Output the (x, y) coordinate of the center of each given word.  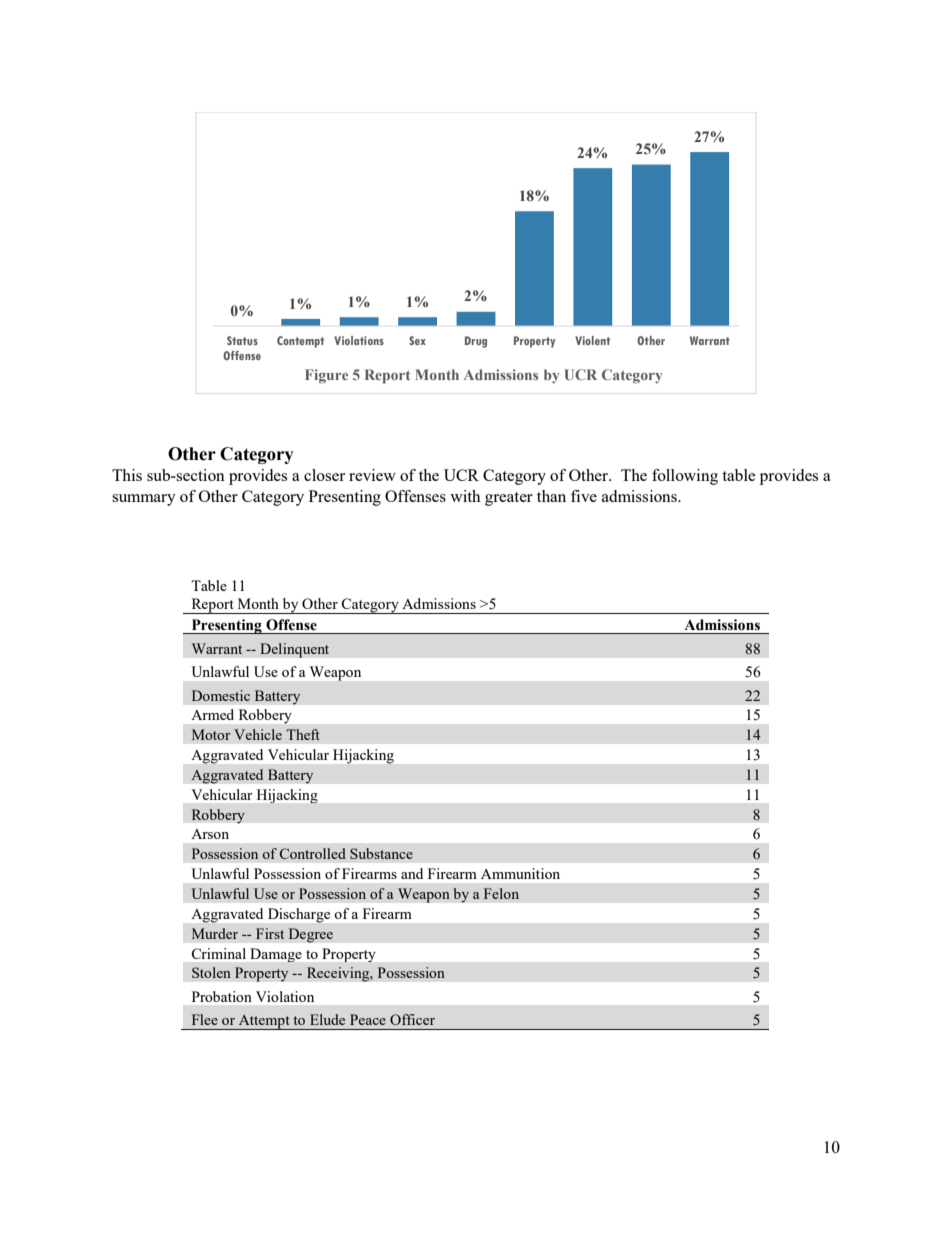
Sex (417, 340)
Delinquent (294, 650)
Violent (592, 340)
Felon (501, 893)
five (584, 496)
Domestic (221, 695)
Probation (222, 996)
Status (242, 340)
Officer (412, 1019)
